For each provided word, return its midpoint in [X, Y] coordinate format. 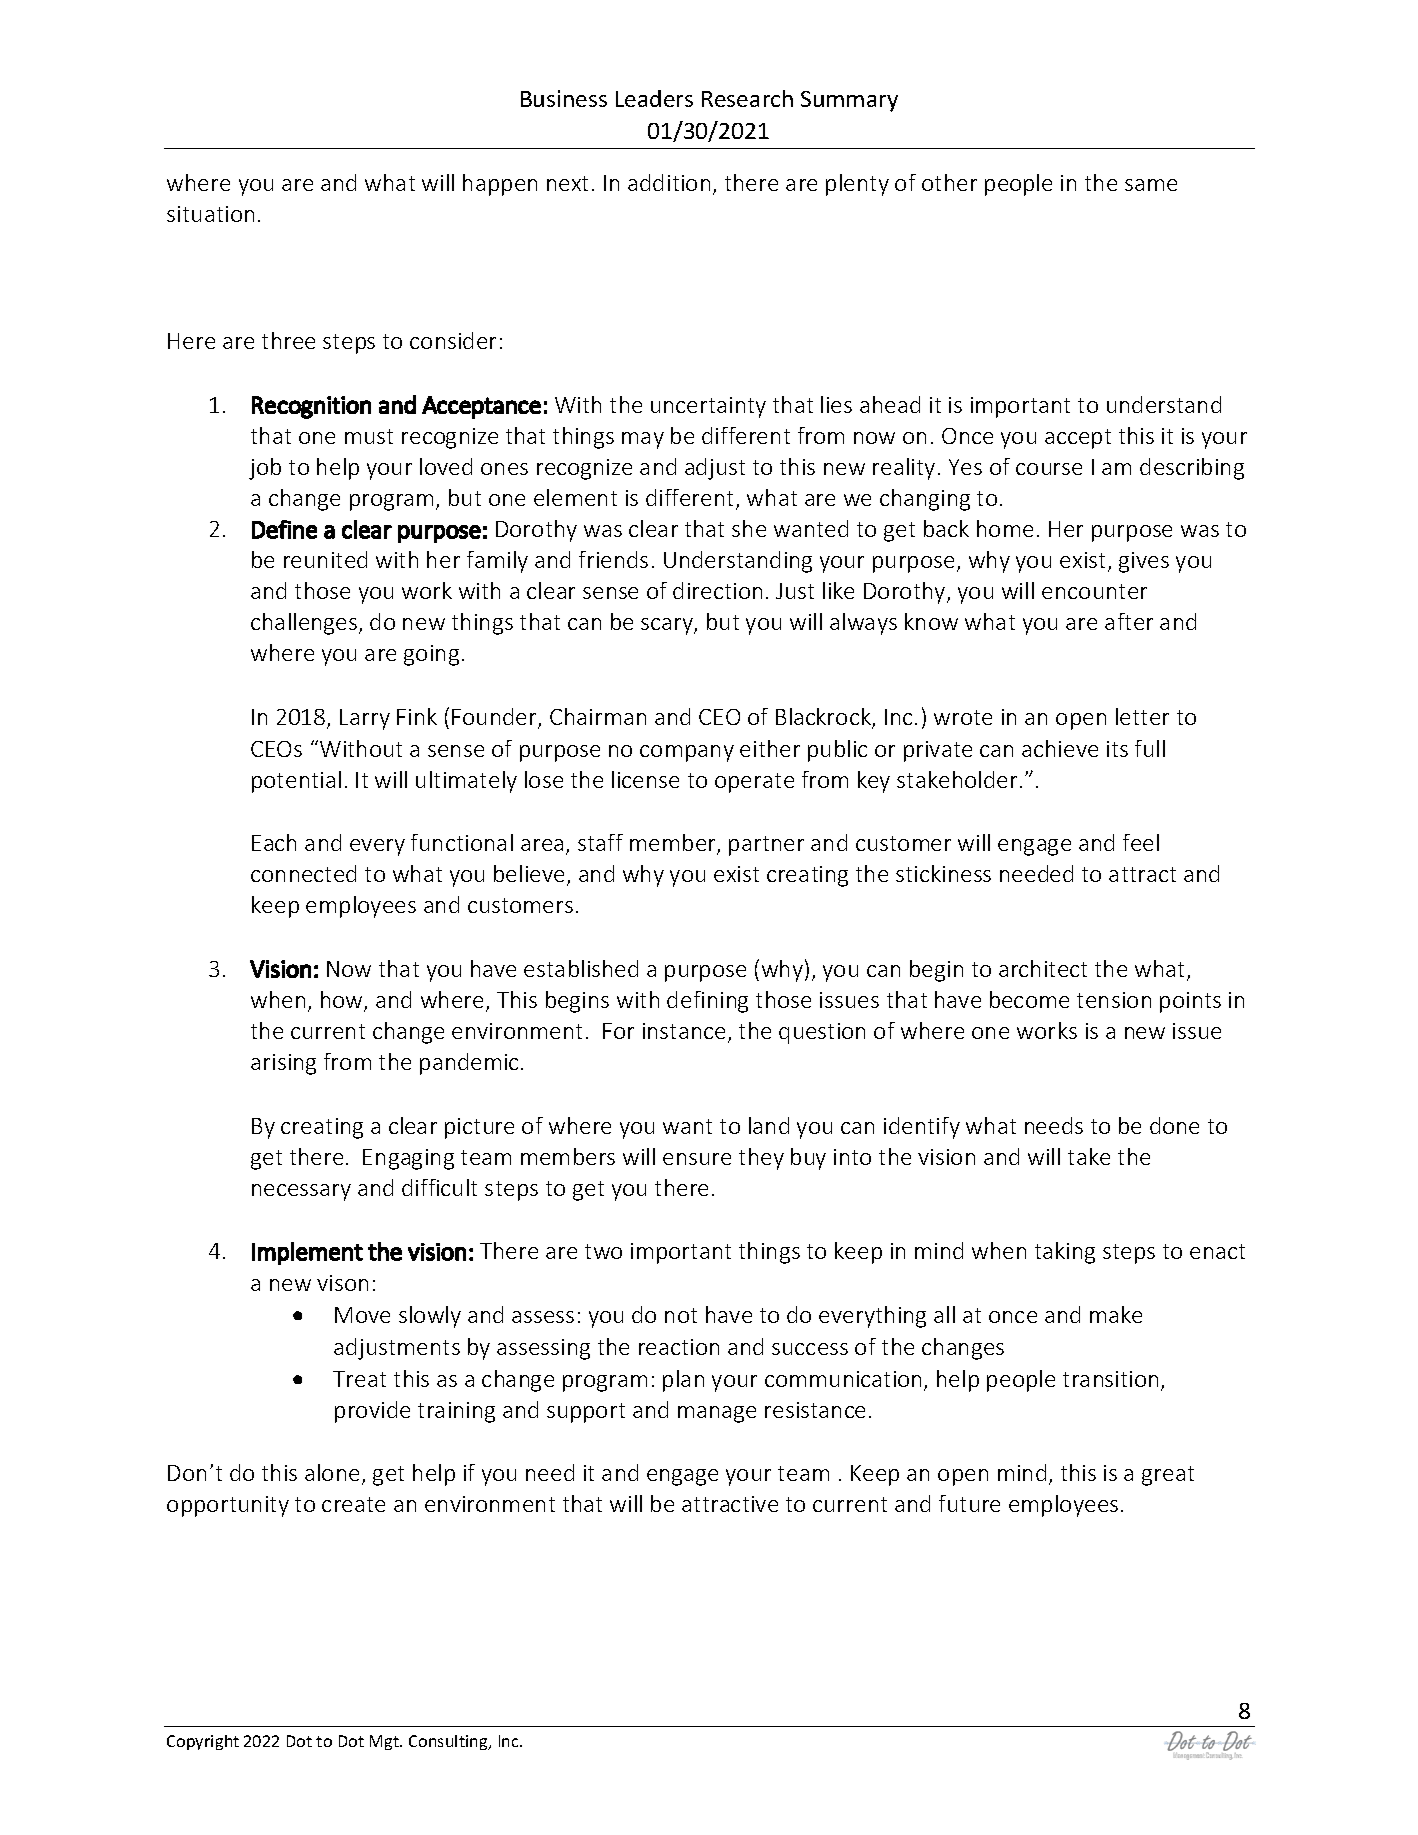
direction [717, 590]
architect [1043, 968]
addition [669, 182]
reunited [325, 559]
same [1151, 185]
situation [210, 214]
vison [342, 1283]
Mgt [385, 1742]
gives [1144, 562]
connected [303, 873]
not [681, 1315]
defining [707, 1002]
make [1116, 1314]
